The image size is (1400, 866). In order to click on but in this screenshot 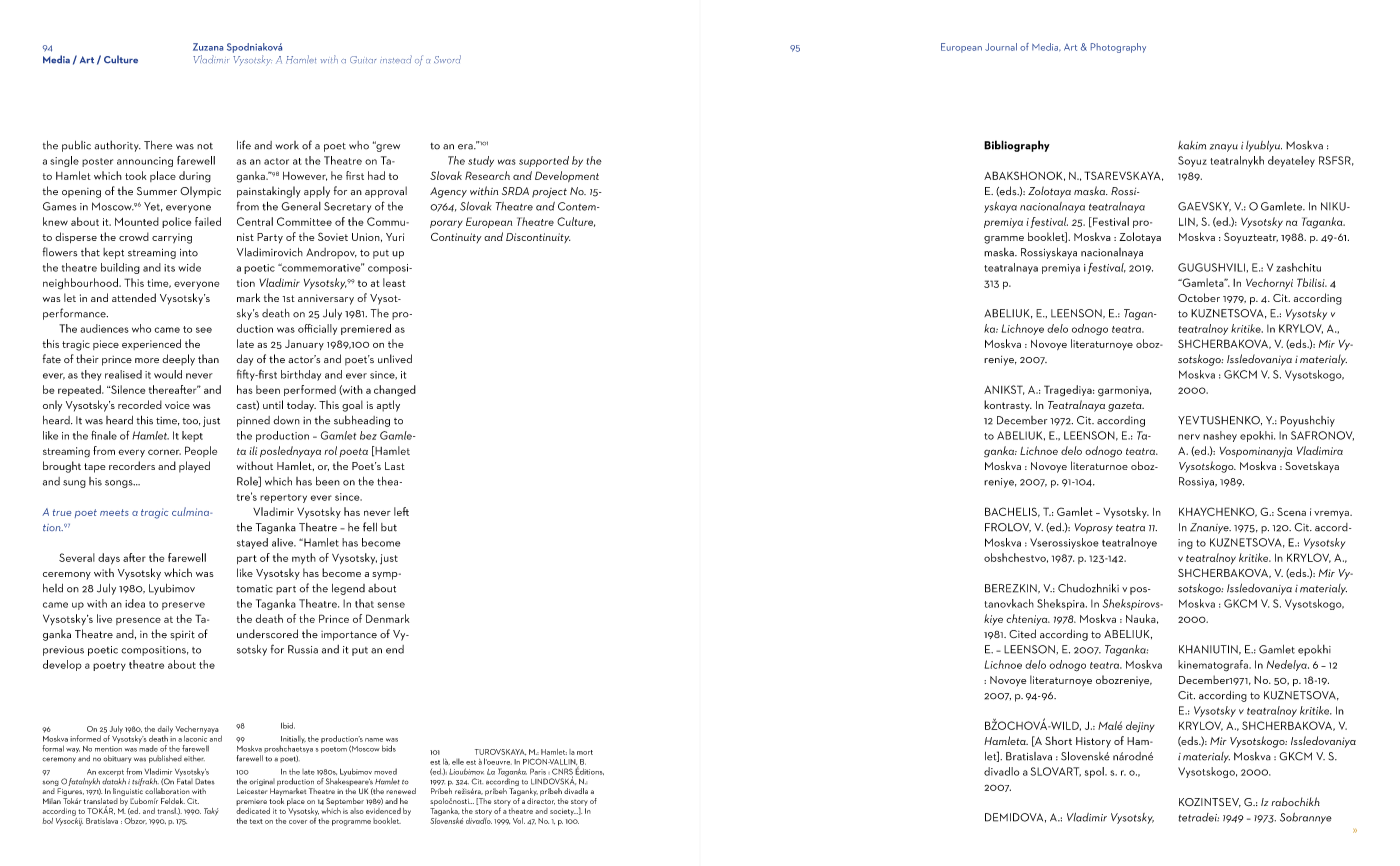, I will do `click(389, 527)`.
